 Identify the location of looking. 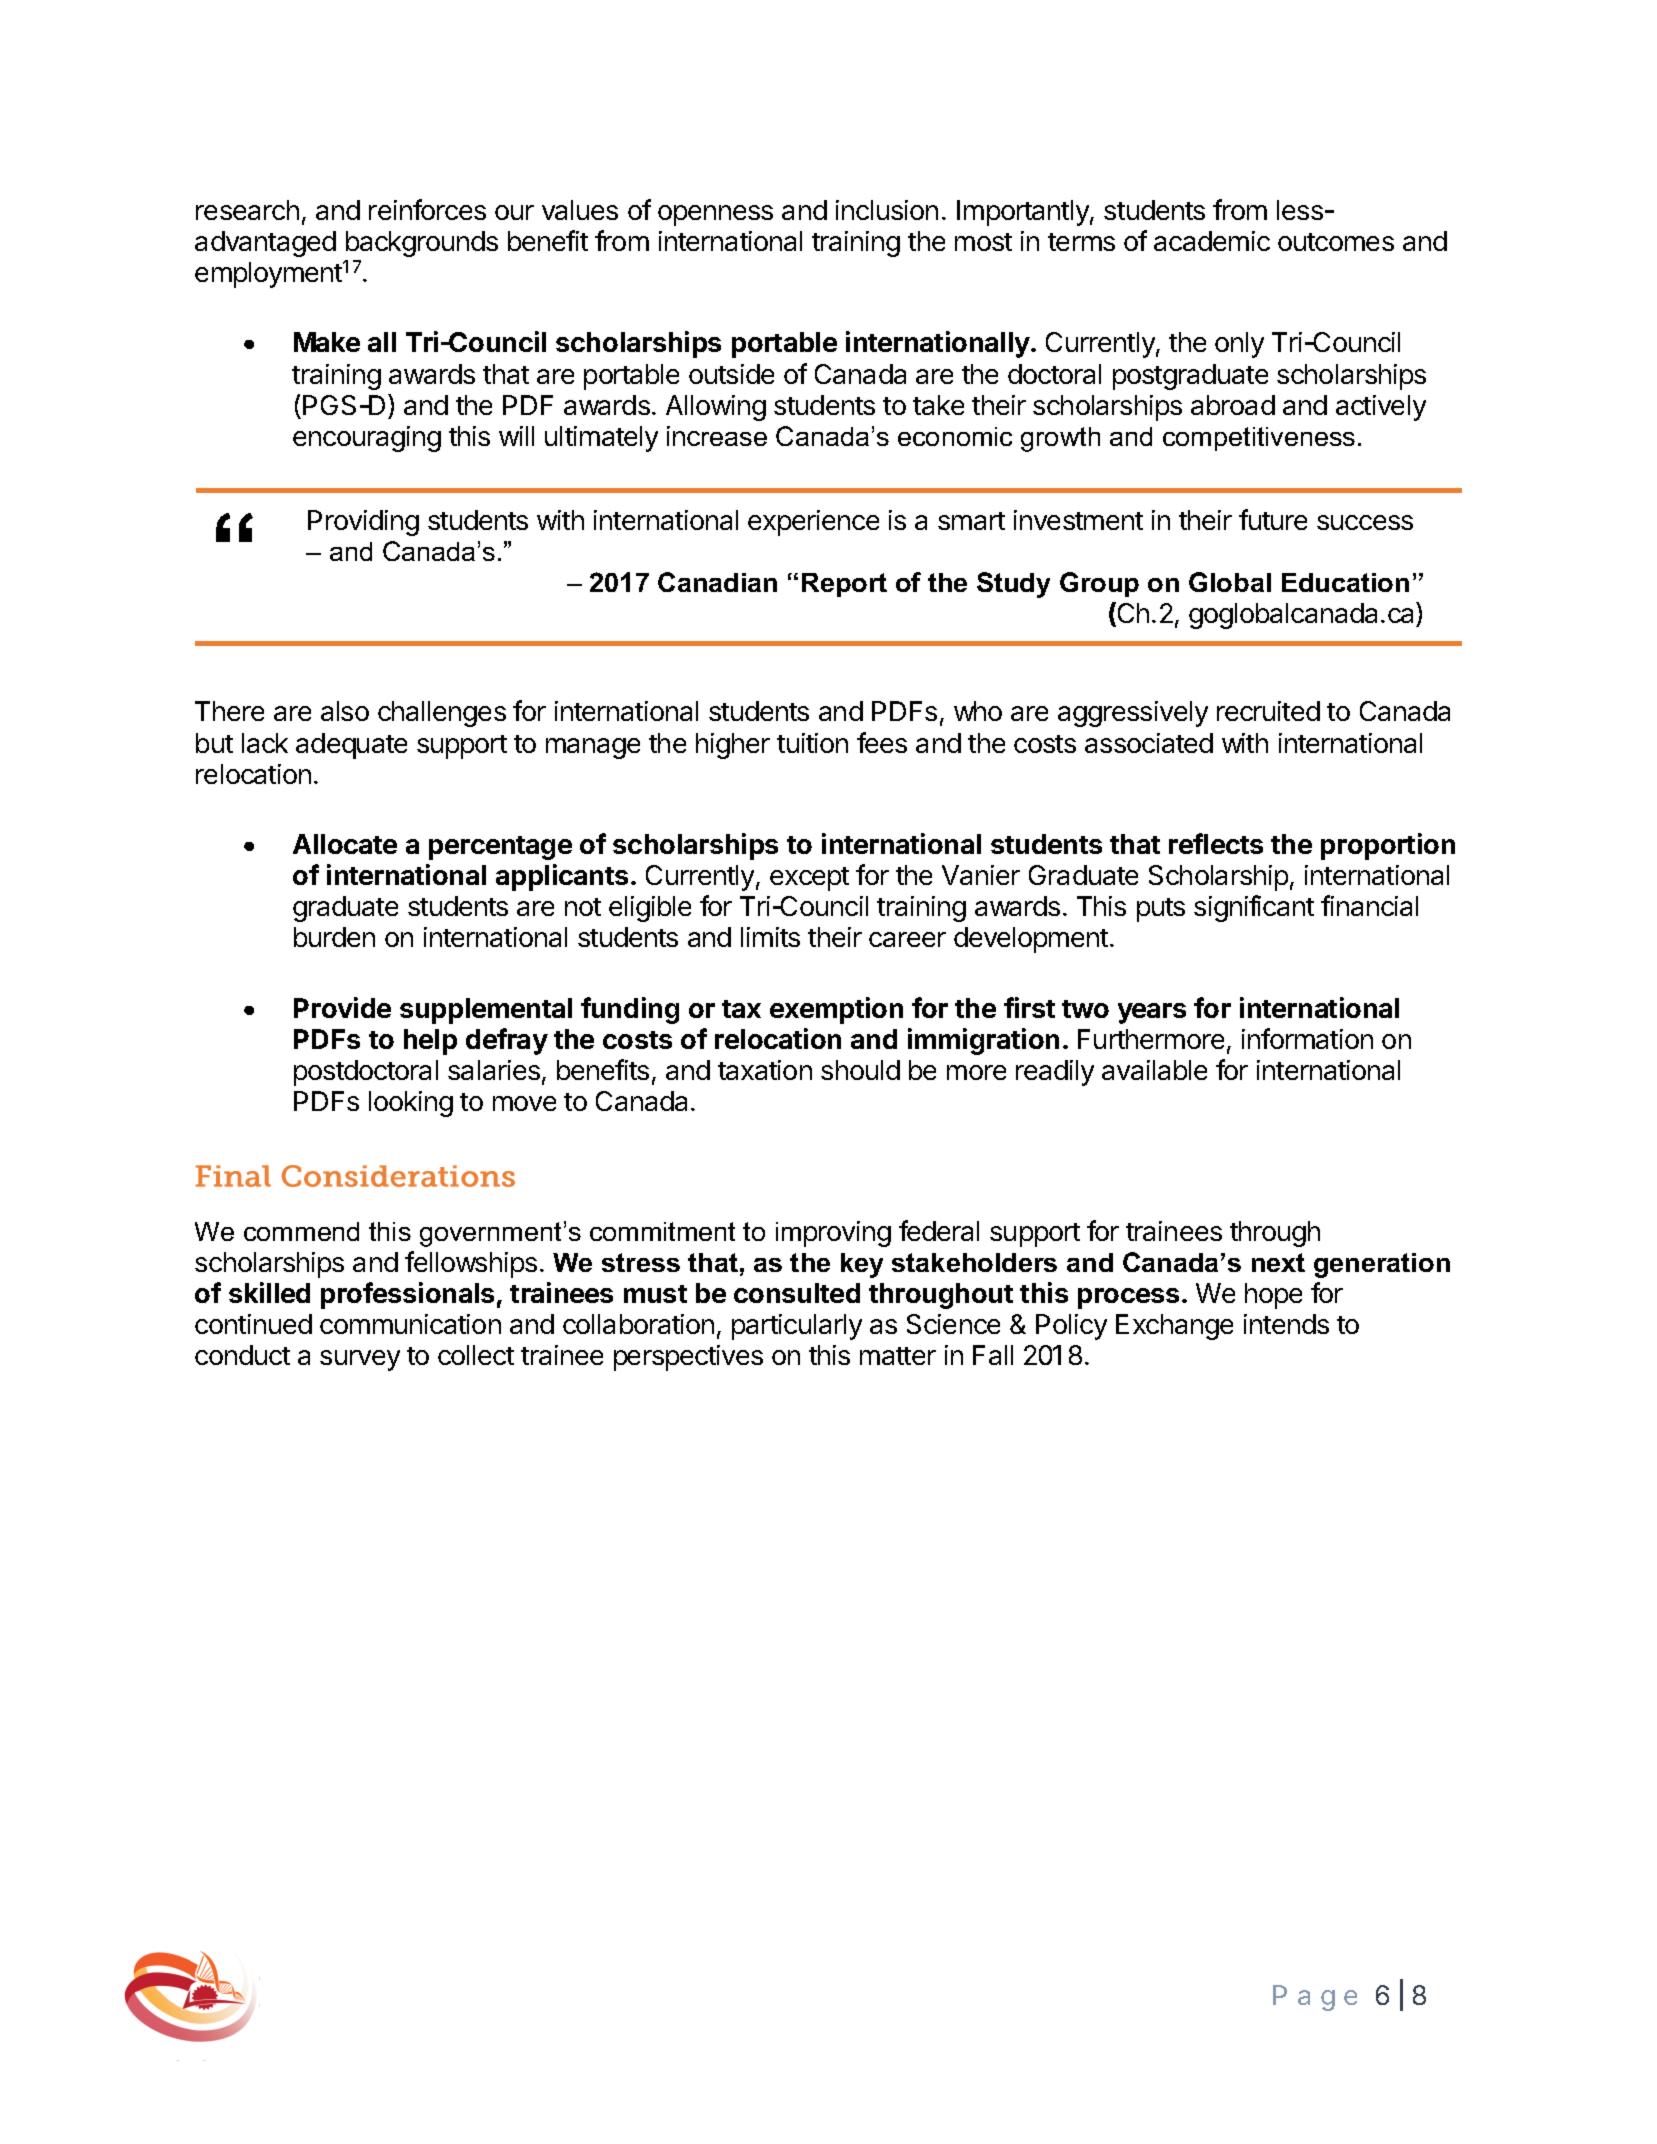
(411, 1104).
